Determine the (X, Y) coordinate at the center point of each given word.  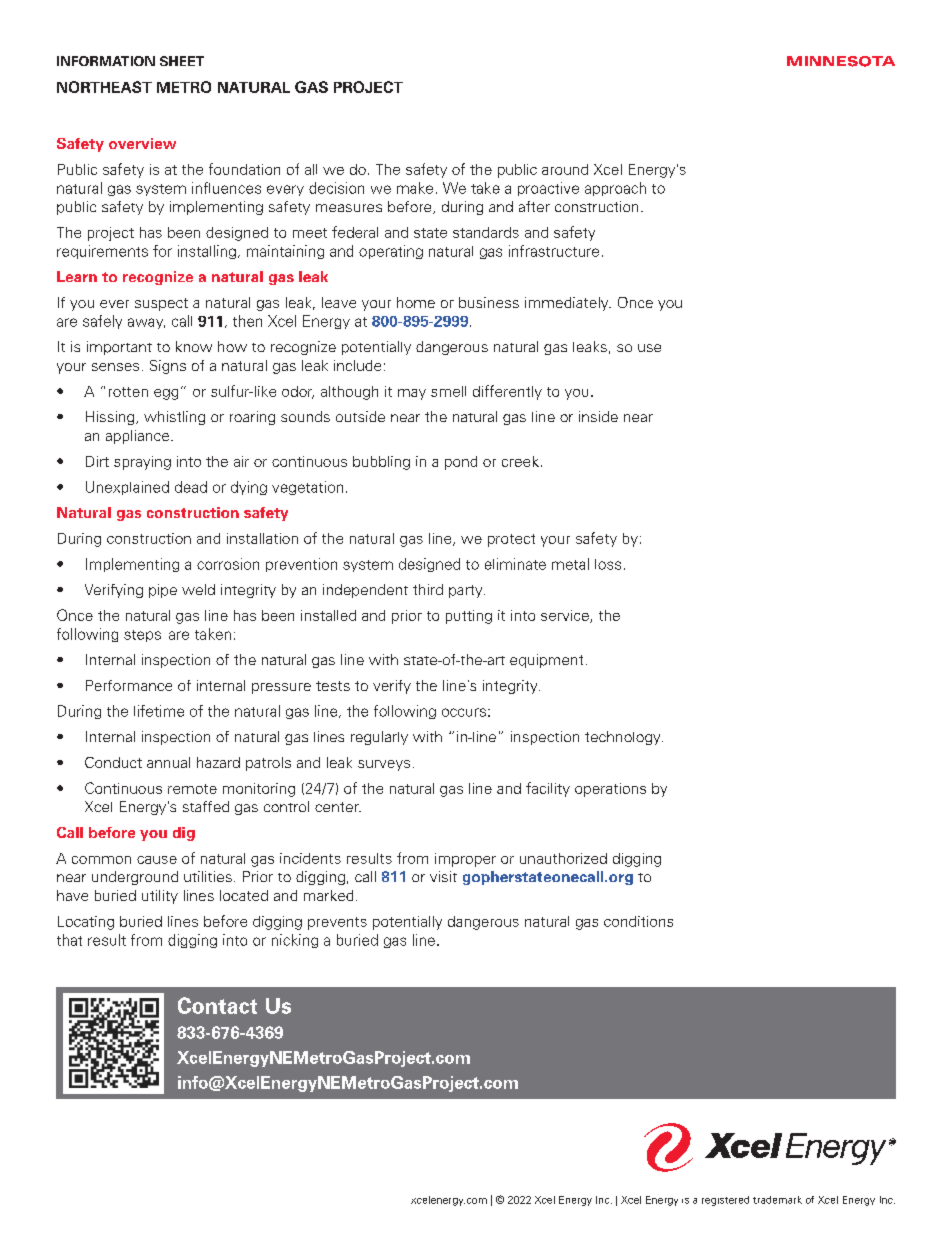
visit (443, 876)
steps (142, 636)
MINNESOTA (841, 61)
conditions (638, 921)
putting (469, 617)
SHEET (182, 61)
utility (160, 897)
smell (448, 391)
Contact (217, 1005)
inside (598, 416)
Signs (168, 367)
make (415, 188)
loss (608, 564)
